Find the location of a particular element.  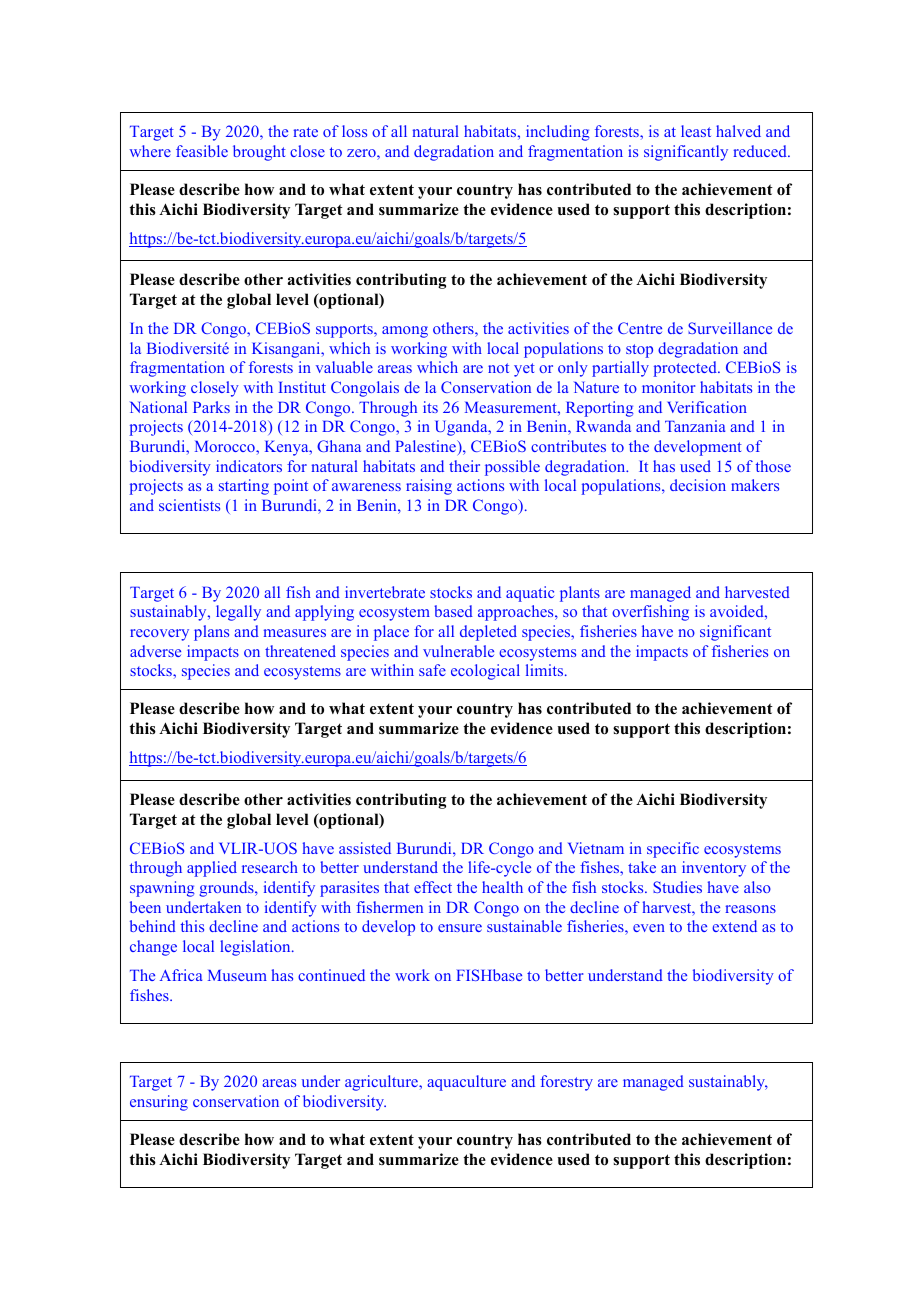

grounds is located at coordinates (227, 889).
